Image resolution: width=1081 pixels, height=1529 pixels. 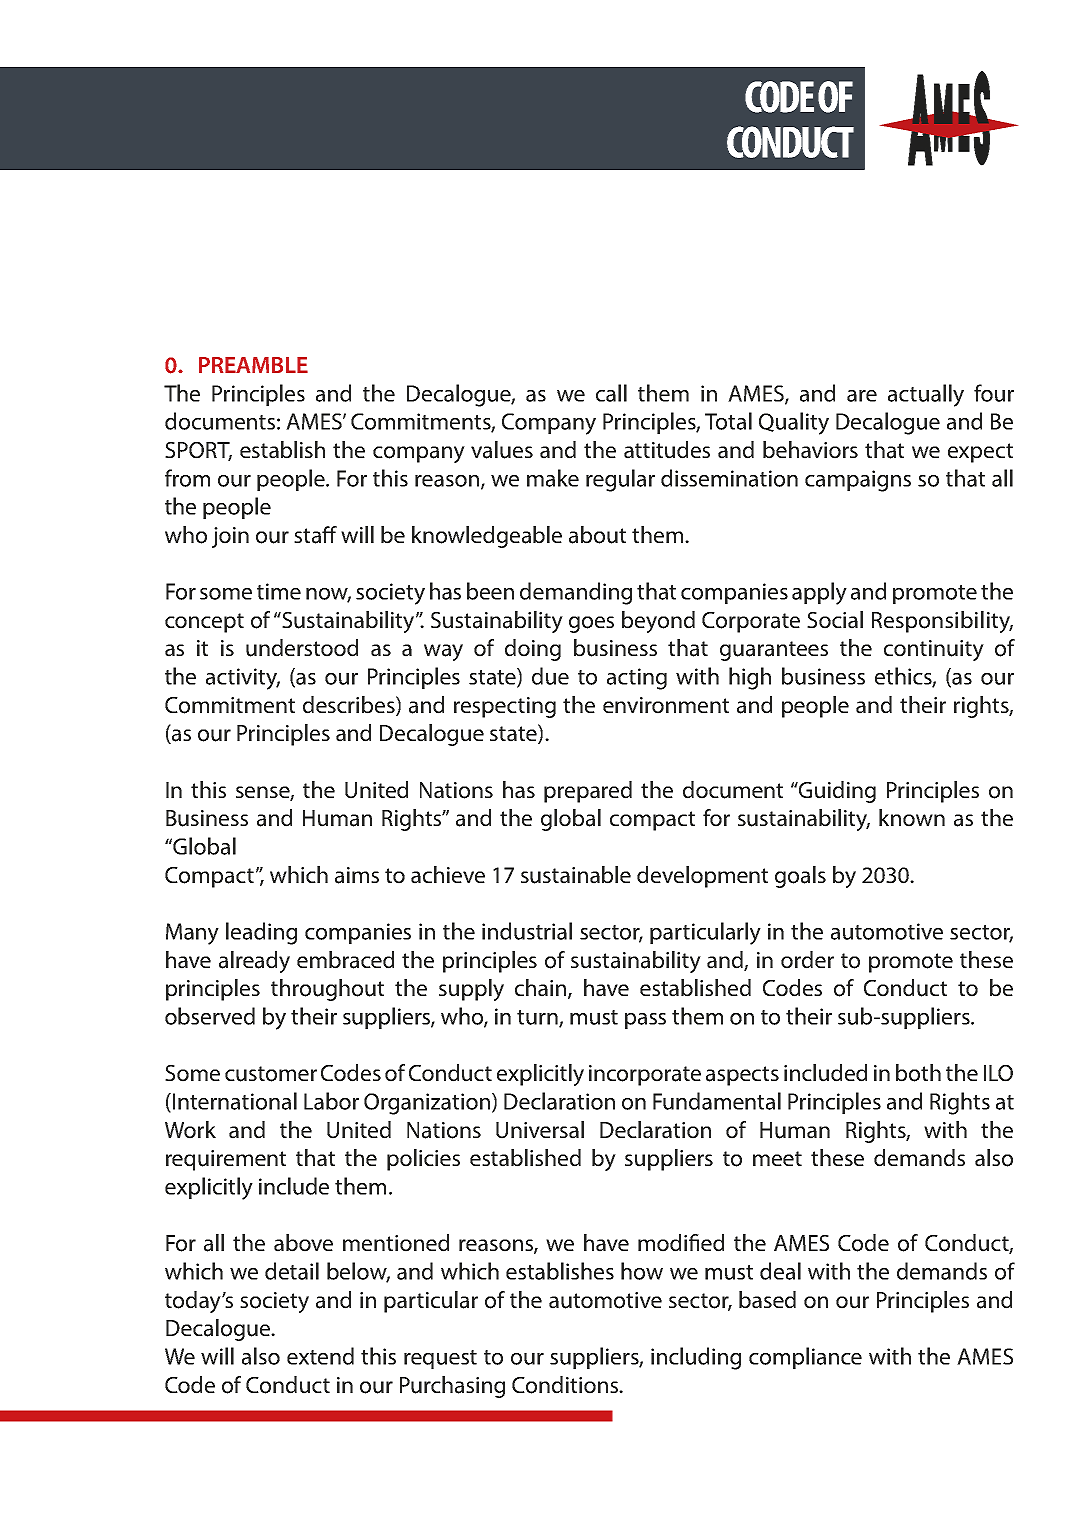 I want to click on extend, so click(x=320, y=1356).
